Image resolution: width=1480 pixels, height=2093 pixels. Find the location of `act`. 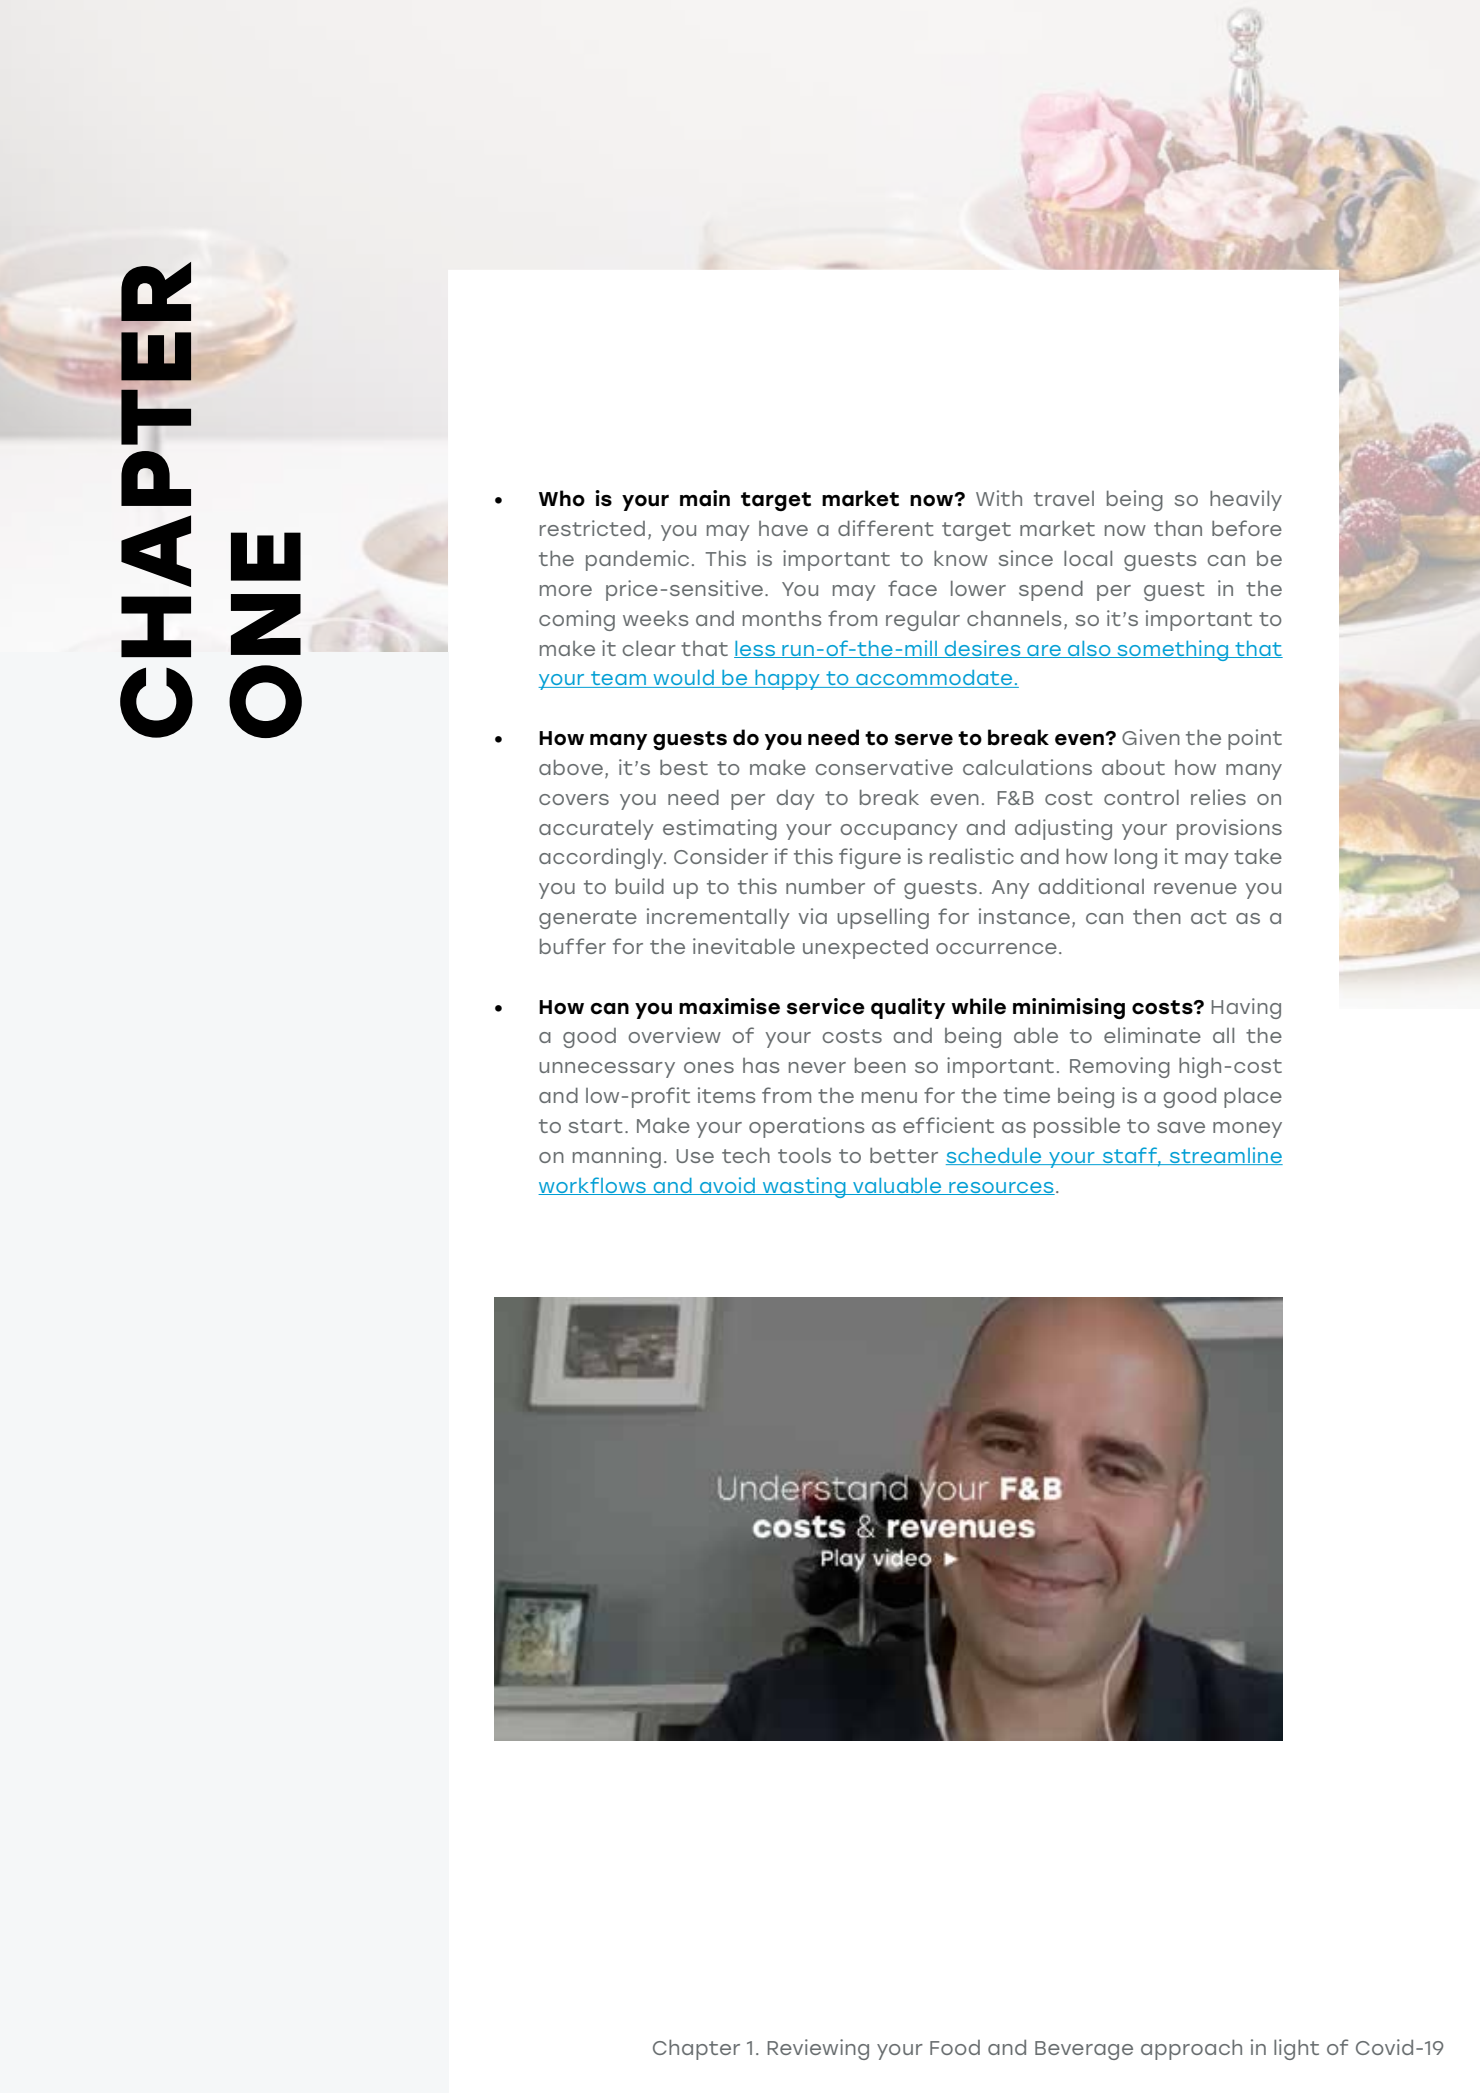

act is located at coordinates (1209, 917).
